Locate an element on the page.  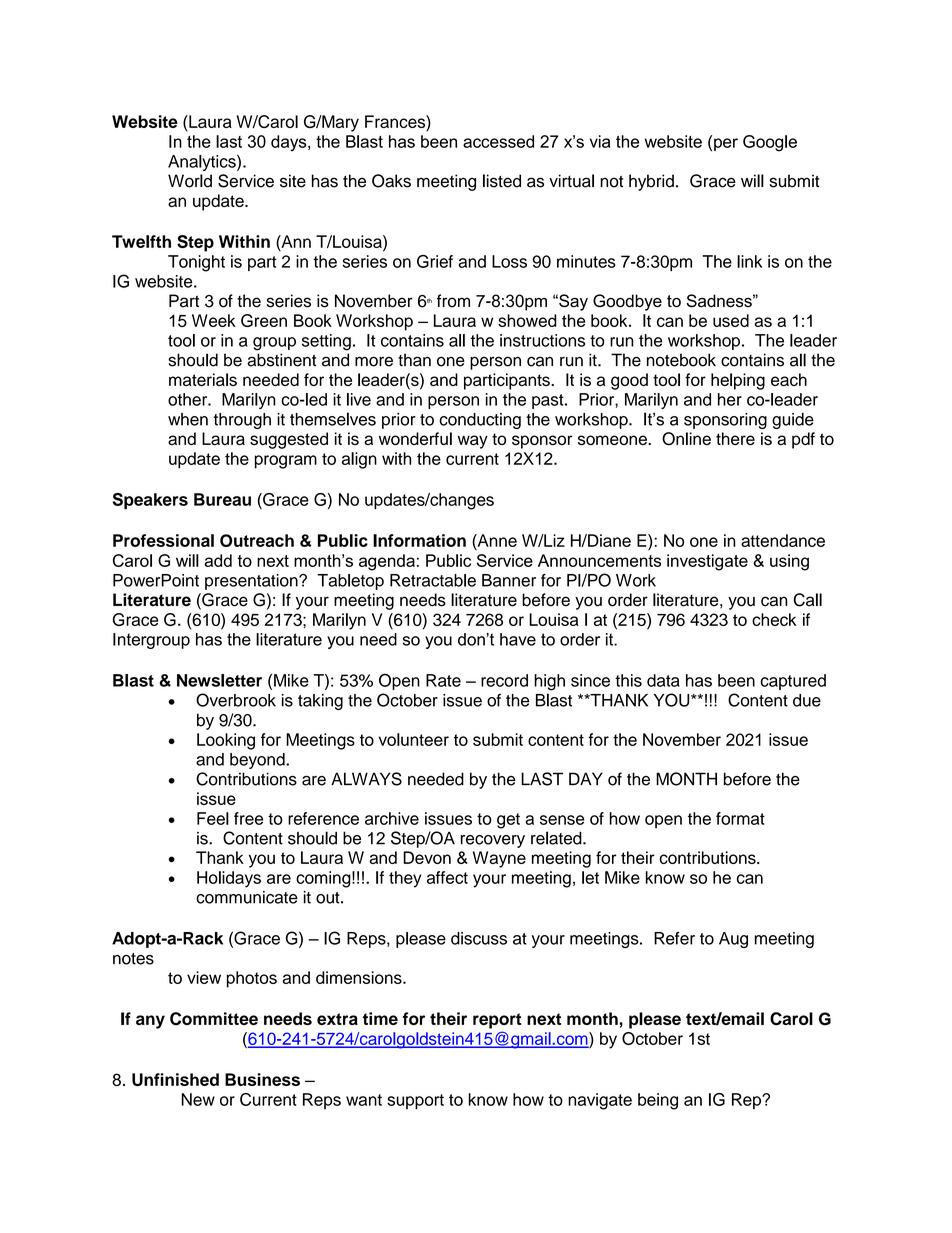
Feel is located at coordinates (213, 818).
